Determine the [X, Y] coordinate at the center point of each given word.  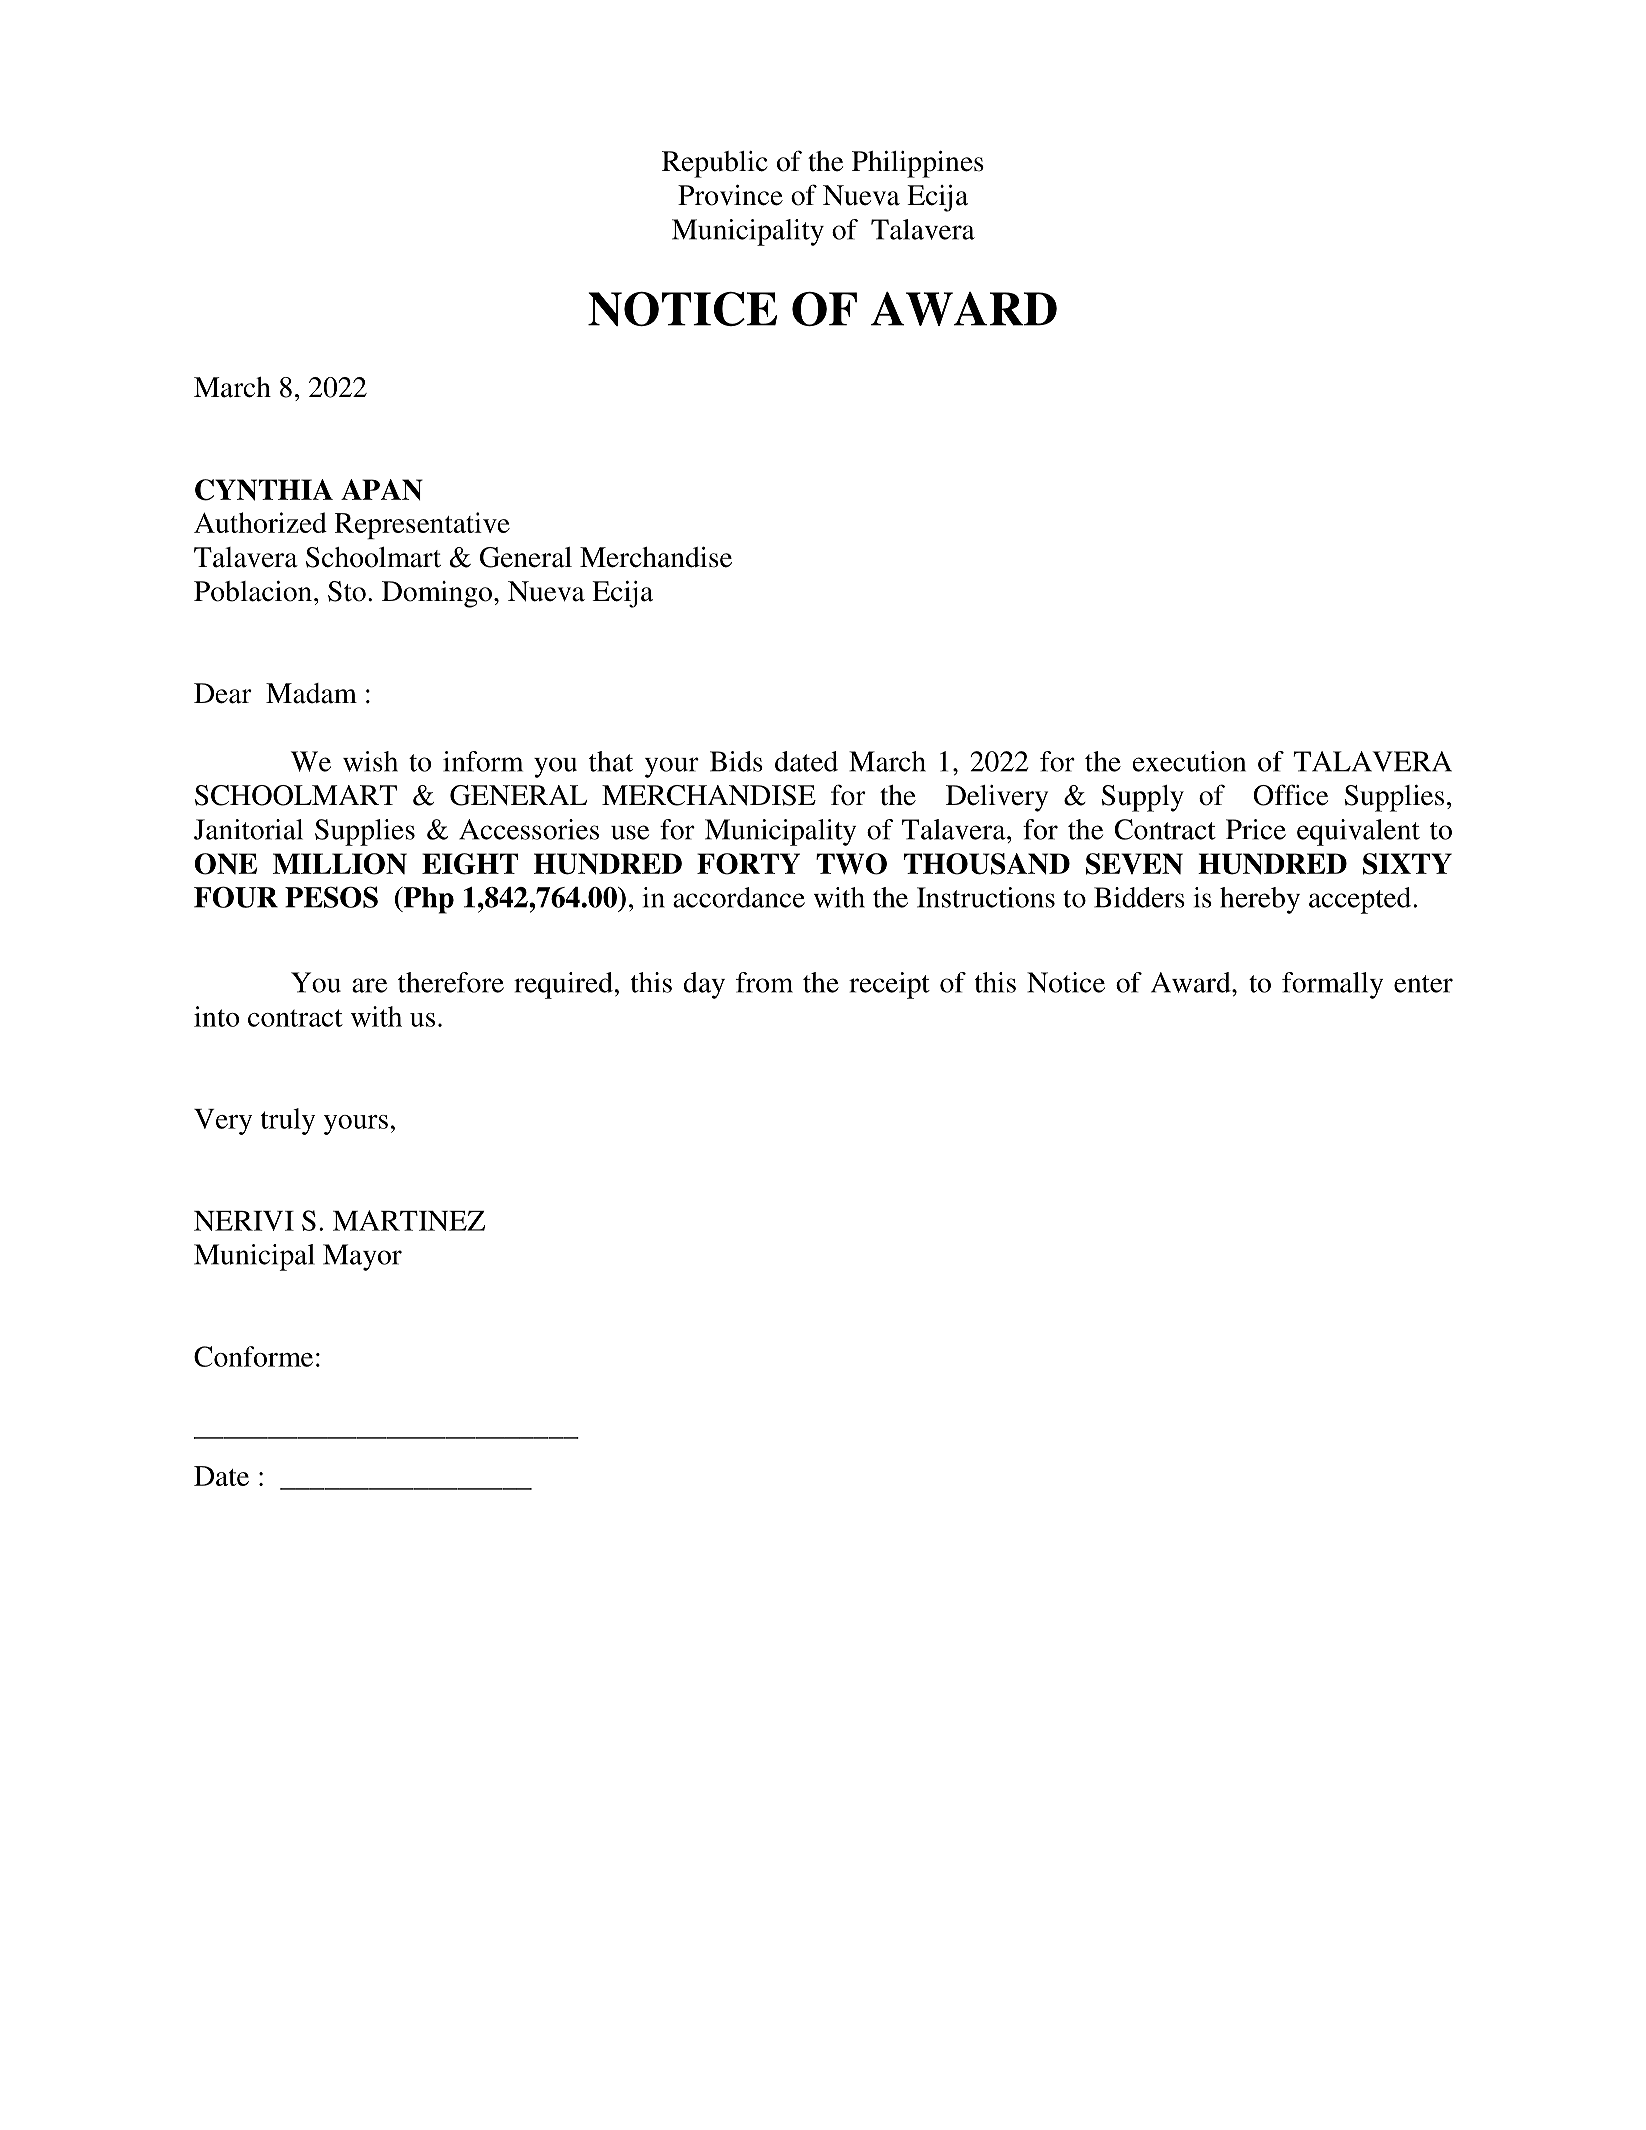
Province [730, 195]
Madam [311, 693]
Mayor [362, 1257]
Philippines [918, 164]
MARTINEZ [409, 1220]
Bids [736, 761]
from [764, 982]
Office [1290, 795]
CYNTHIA [264, 490]
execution [1189, 761]
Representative [422, 525]
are [369, 985]
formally [1332, 985]
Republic [715, 164]
